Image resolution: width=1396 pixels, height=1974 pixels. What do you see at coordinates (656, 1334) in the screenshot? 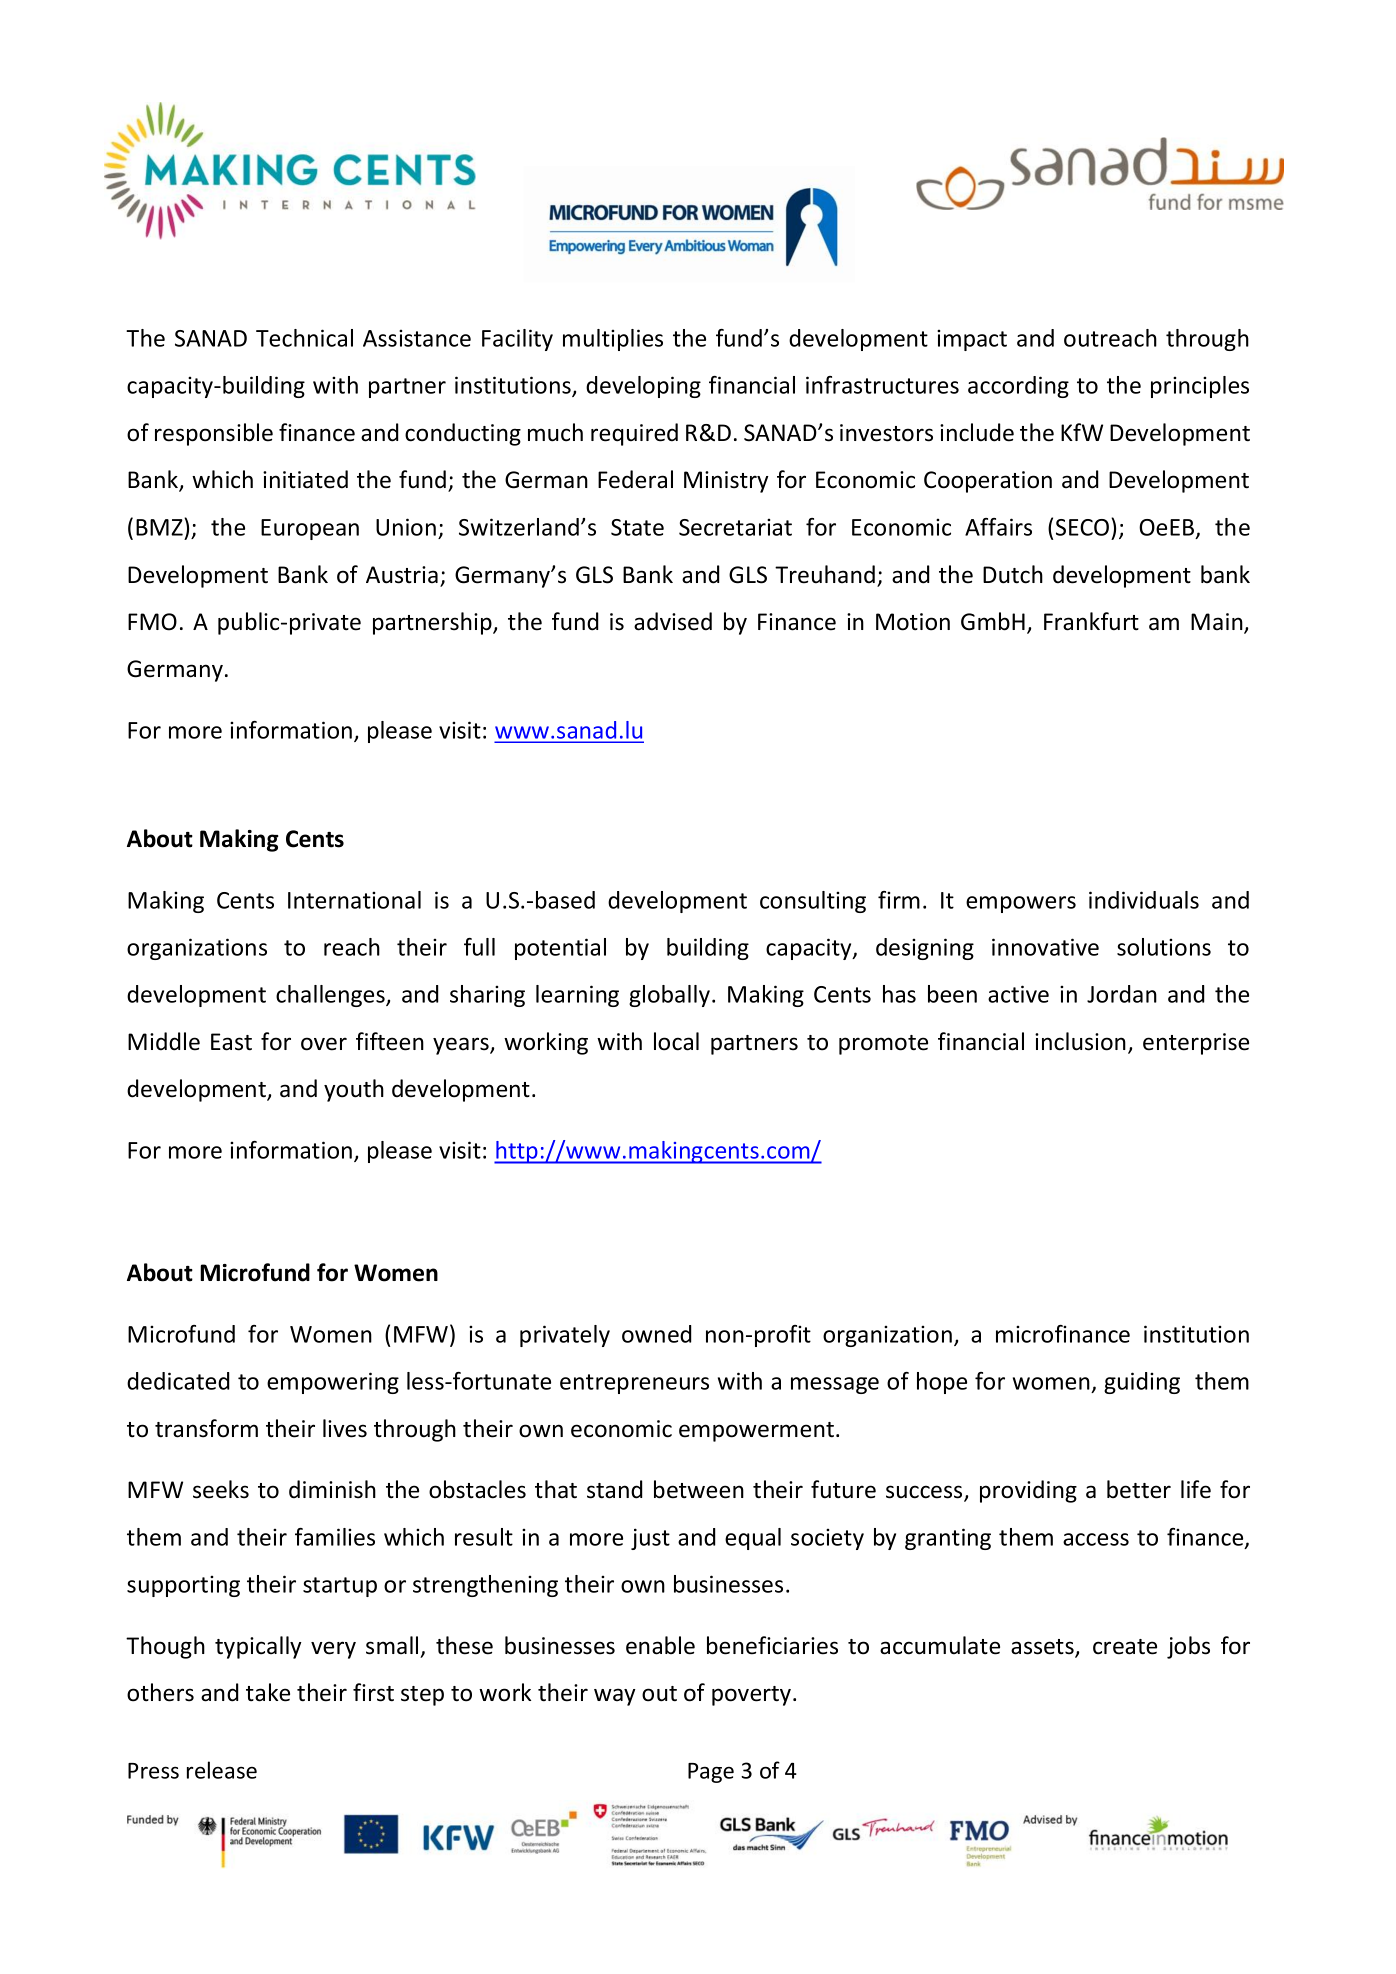
I see `owned` at bounding box center [656, 1334].
